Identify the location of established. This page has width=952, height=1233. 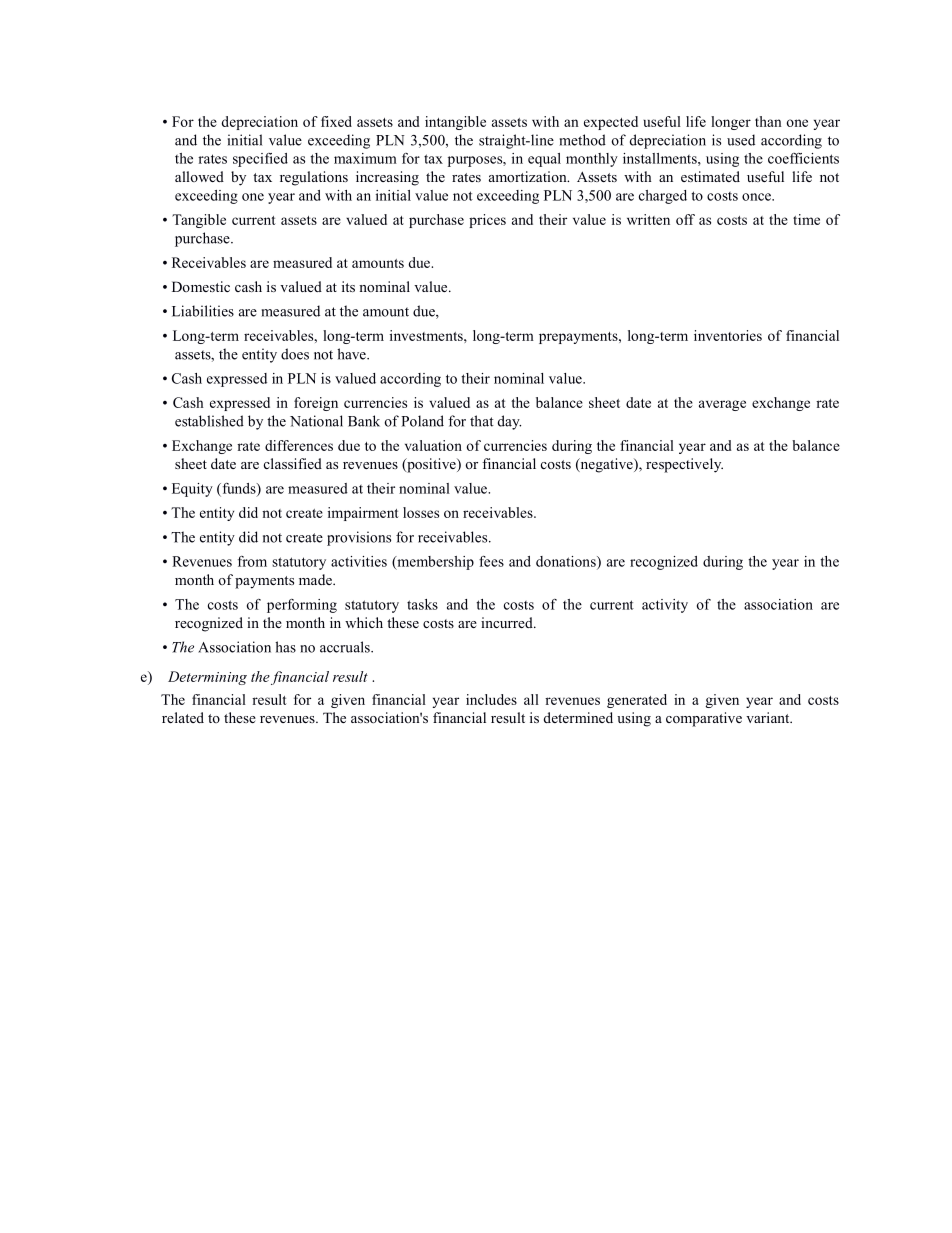
(209, 421).
